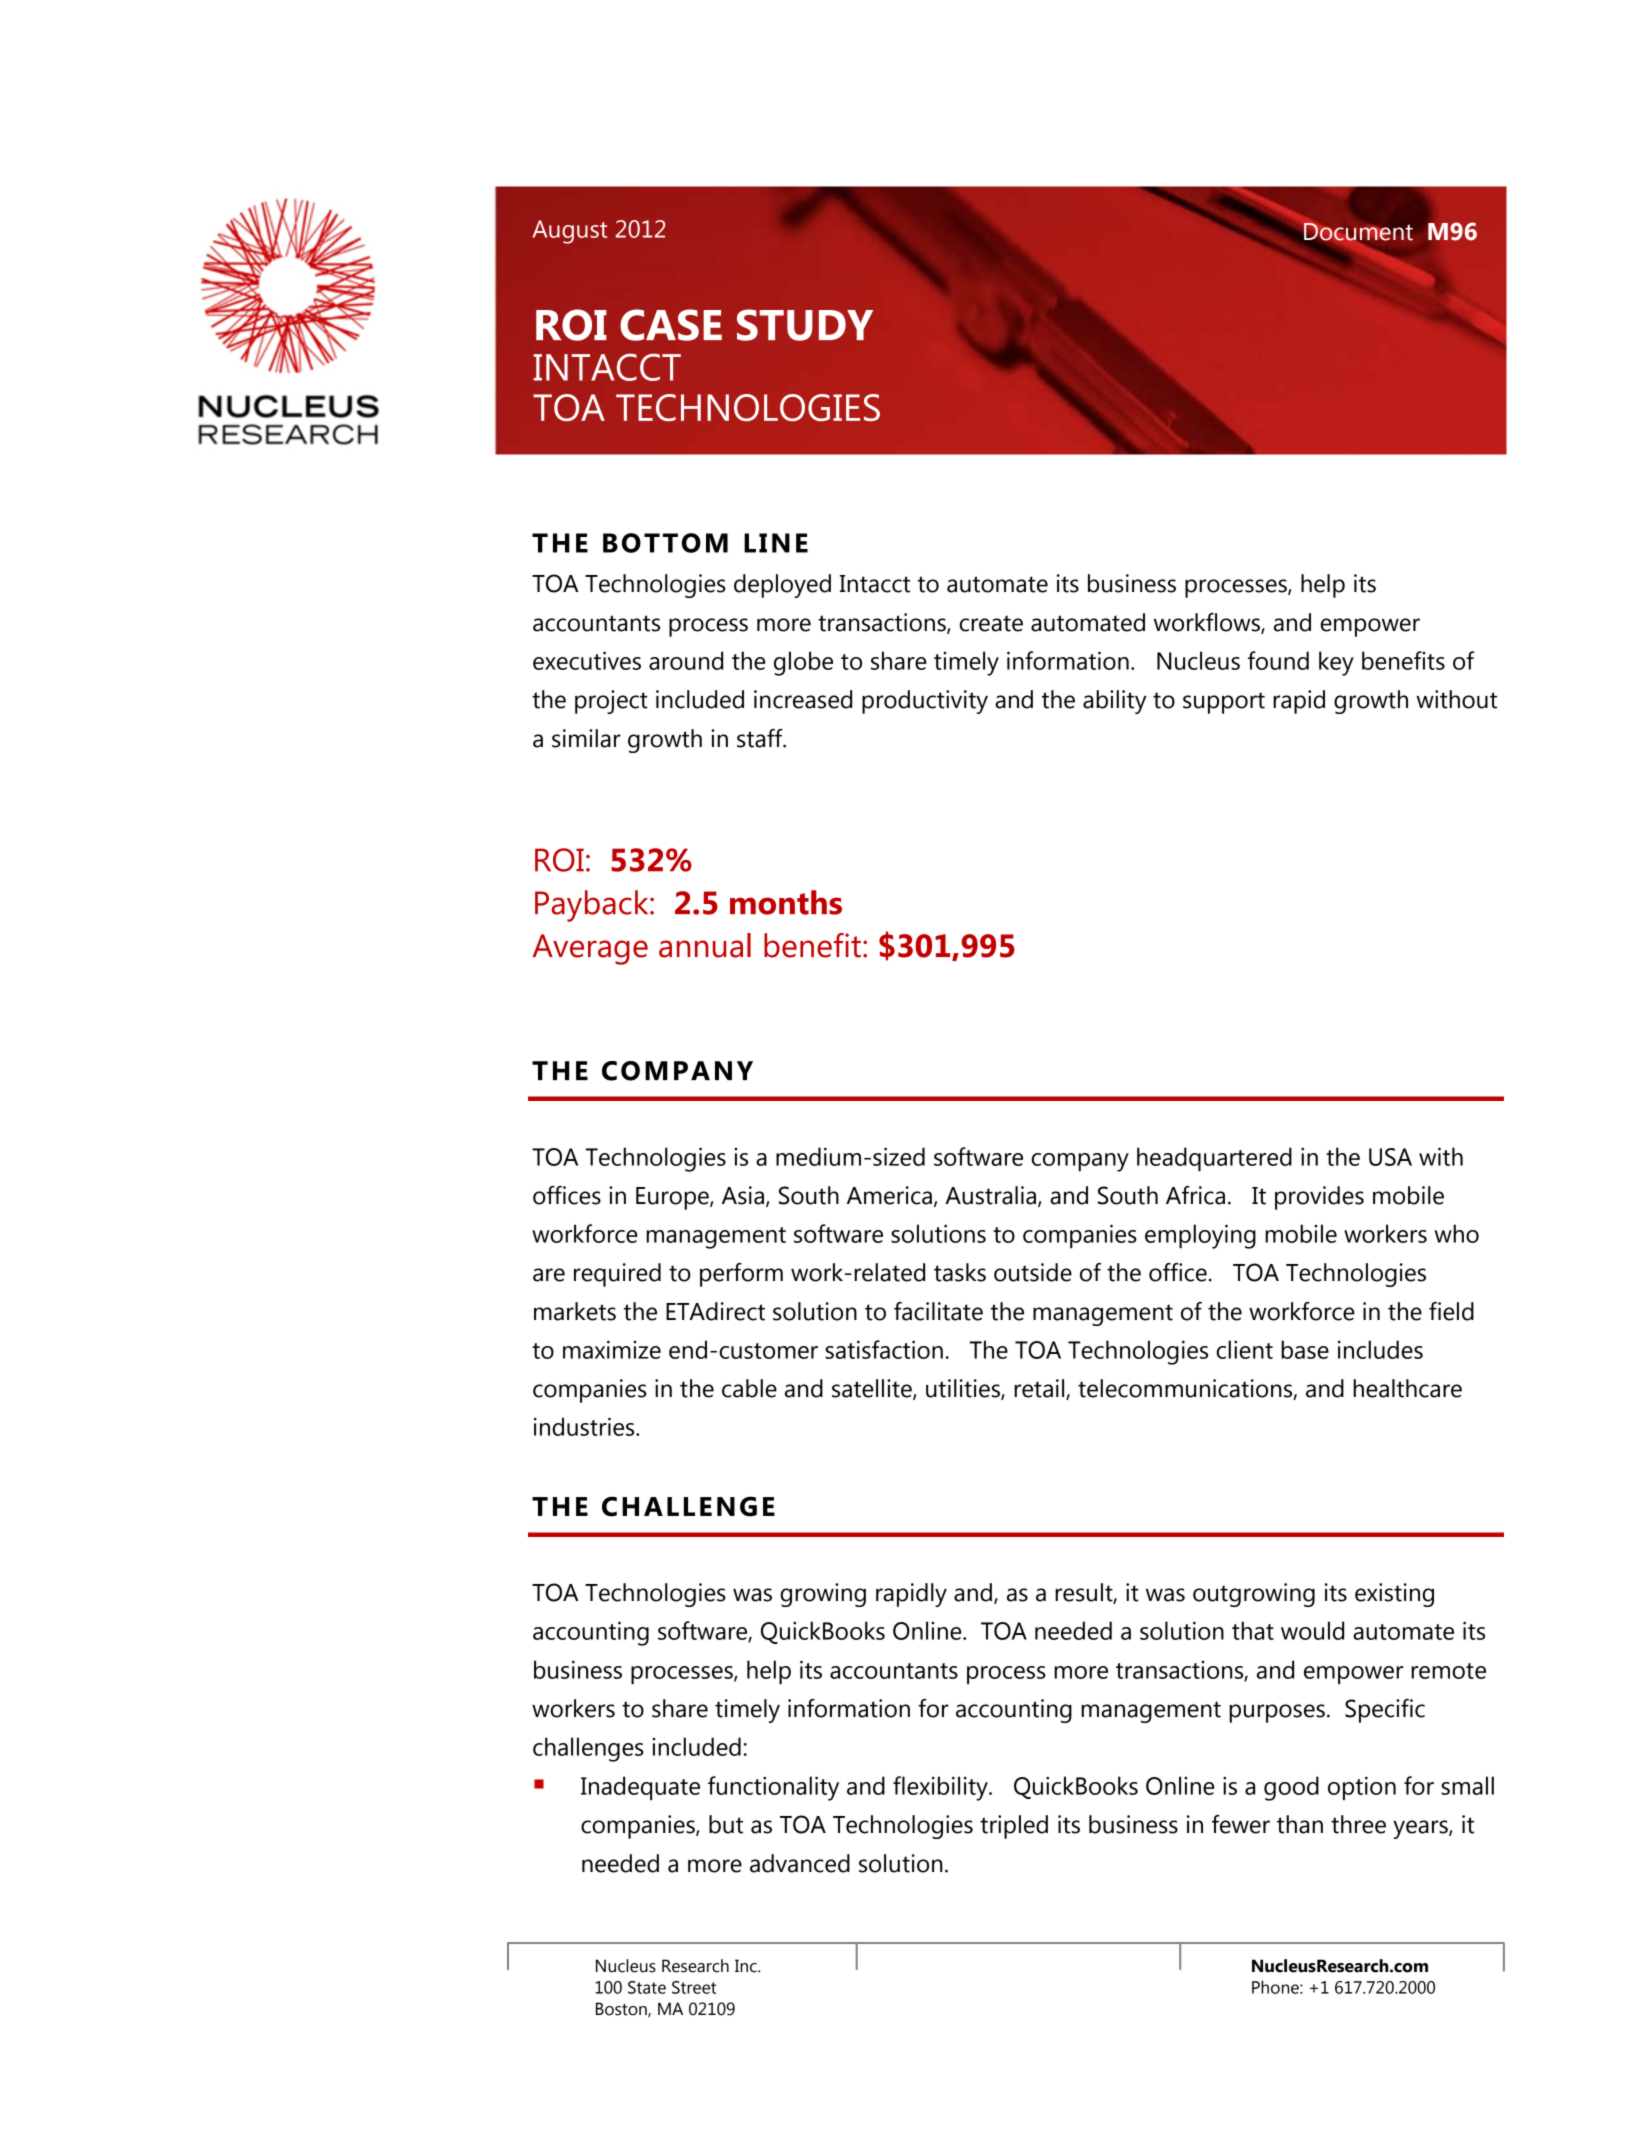  Describe the element at coordinates (1390, 1157) in the screenshot. I see `USA` at that location.
